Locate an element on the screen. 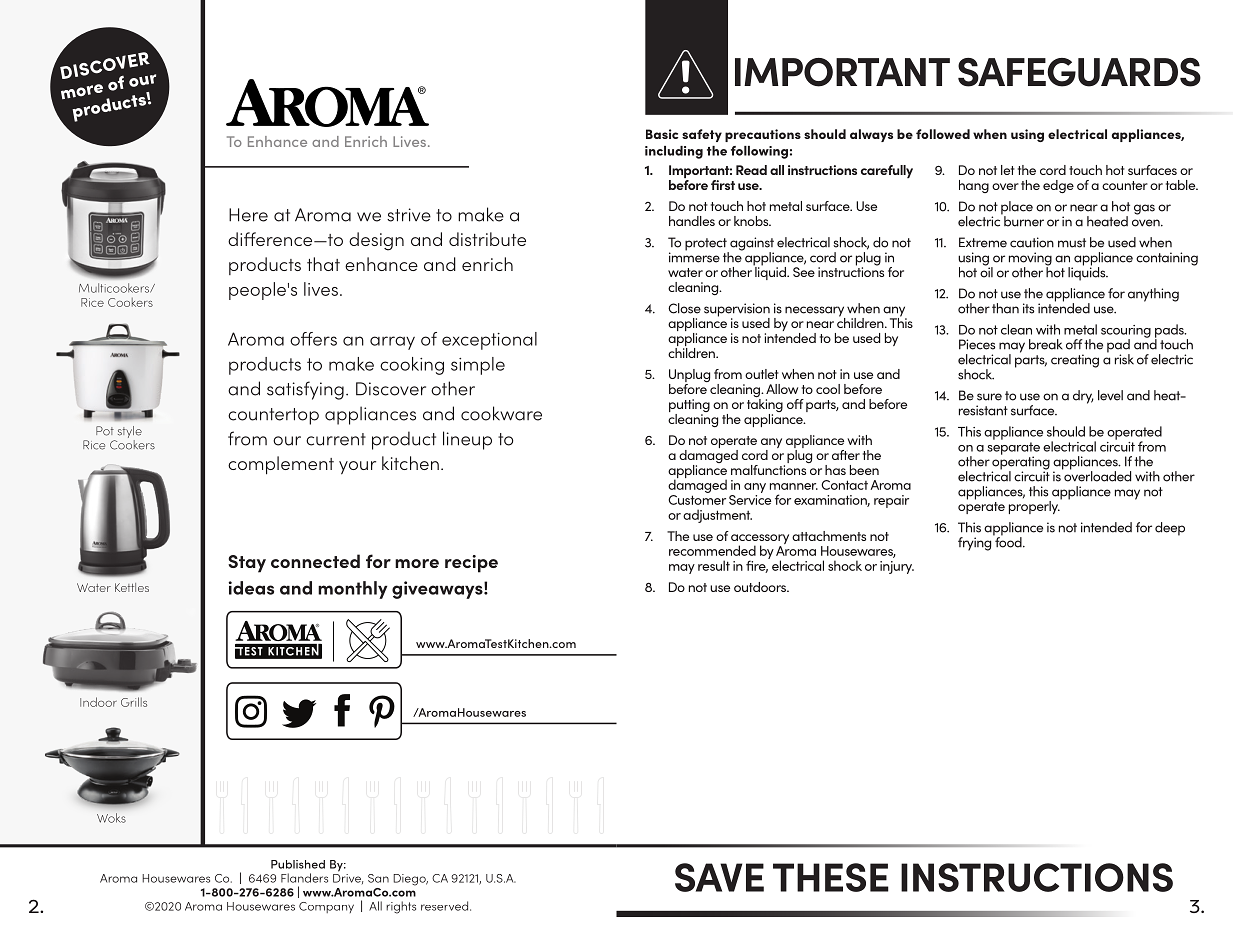  Basic is located at coordinates (662, 134).
